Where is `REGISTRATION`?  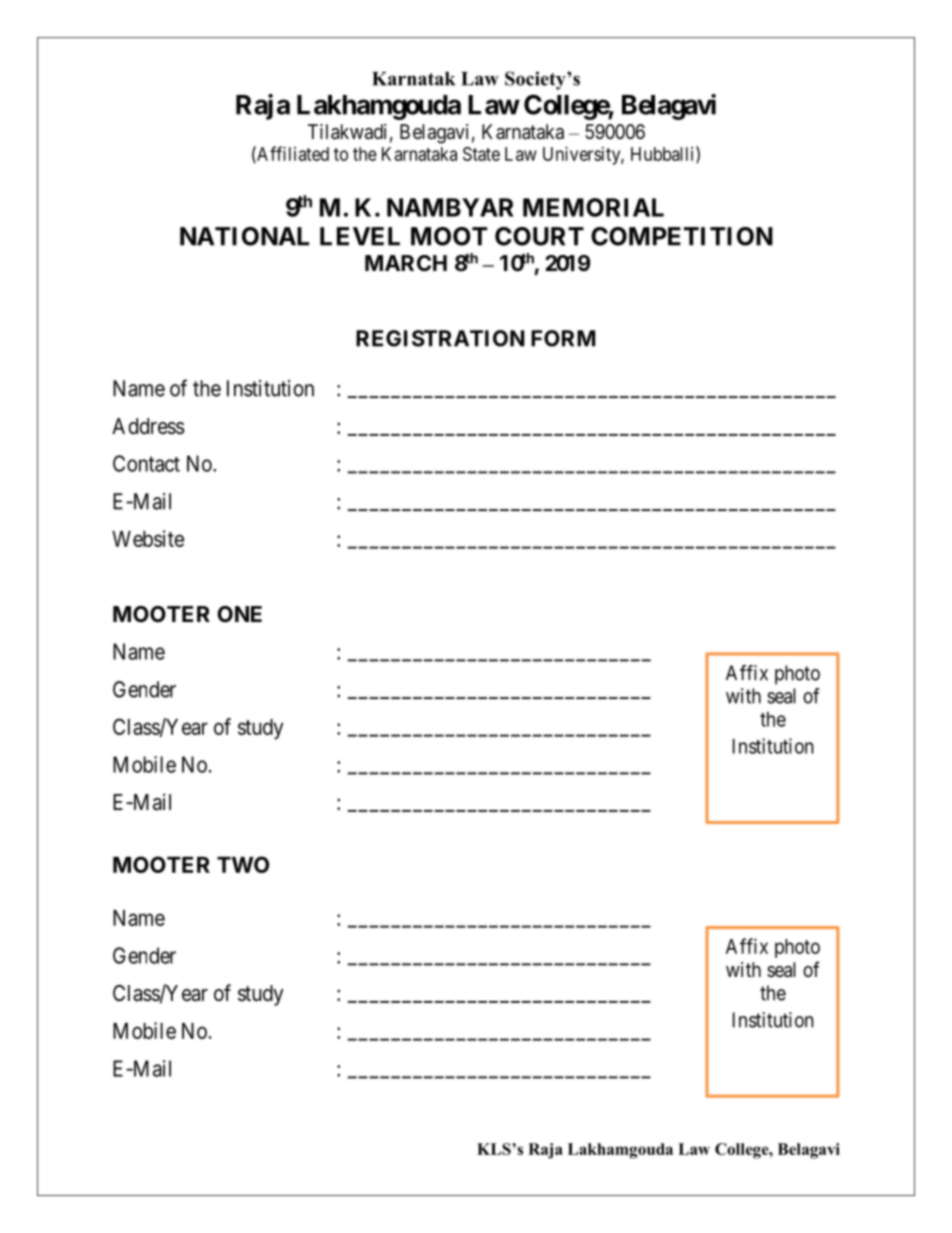 REGISTRATION is located at coordinates (440, 338).
